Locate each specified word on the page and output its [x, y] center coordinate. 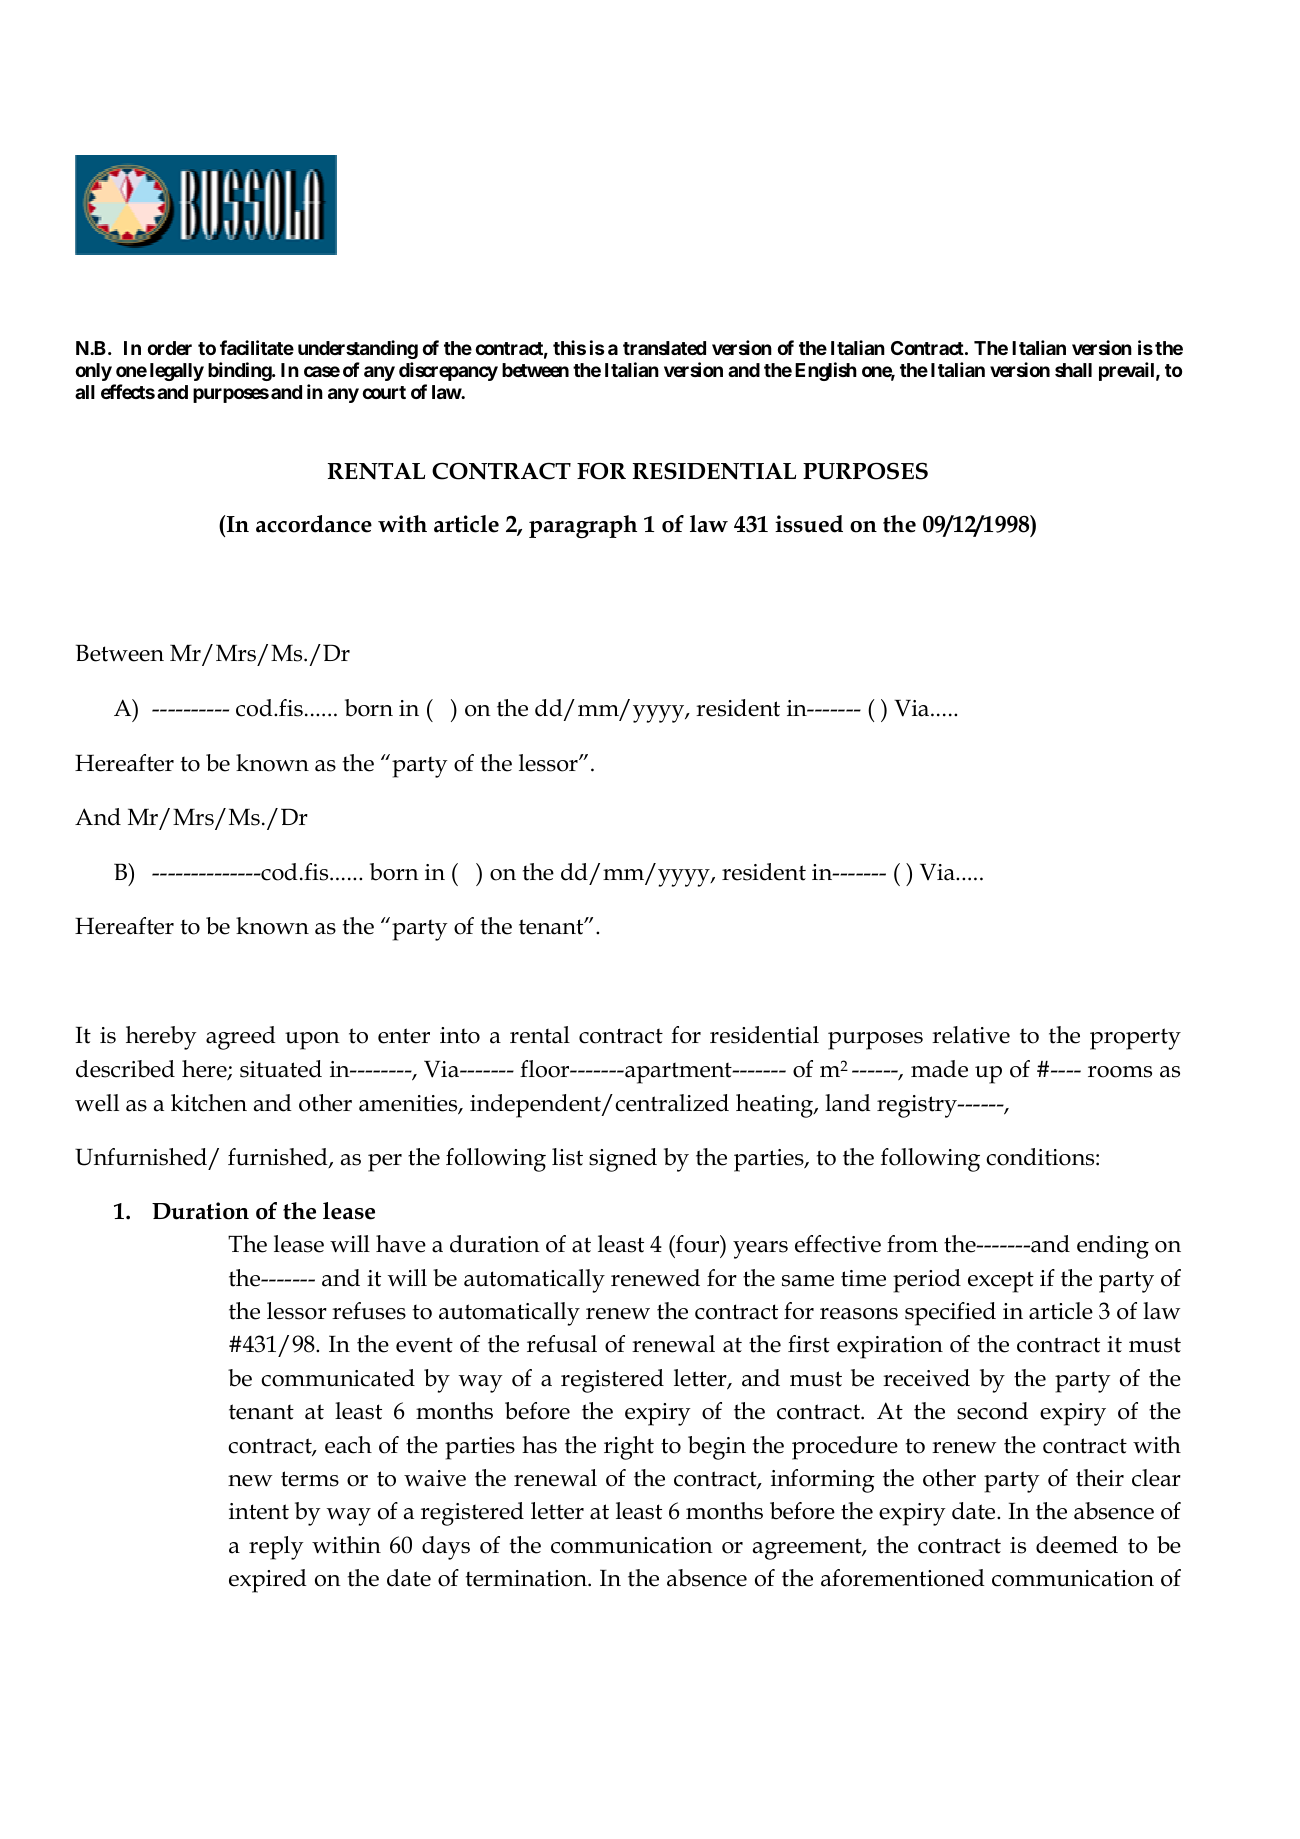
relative [971, 1035]
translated [664, 348]
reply [276, 1548]
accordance [314, 524]
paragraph [583, 527]
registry [918, 1106]
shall [1073, 370]
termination [527, 1578]
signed [623, 1160]
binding [240, 371]
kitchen [209, 1103]
